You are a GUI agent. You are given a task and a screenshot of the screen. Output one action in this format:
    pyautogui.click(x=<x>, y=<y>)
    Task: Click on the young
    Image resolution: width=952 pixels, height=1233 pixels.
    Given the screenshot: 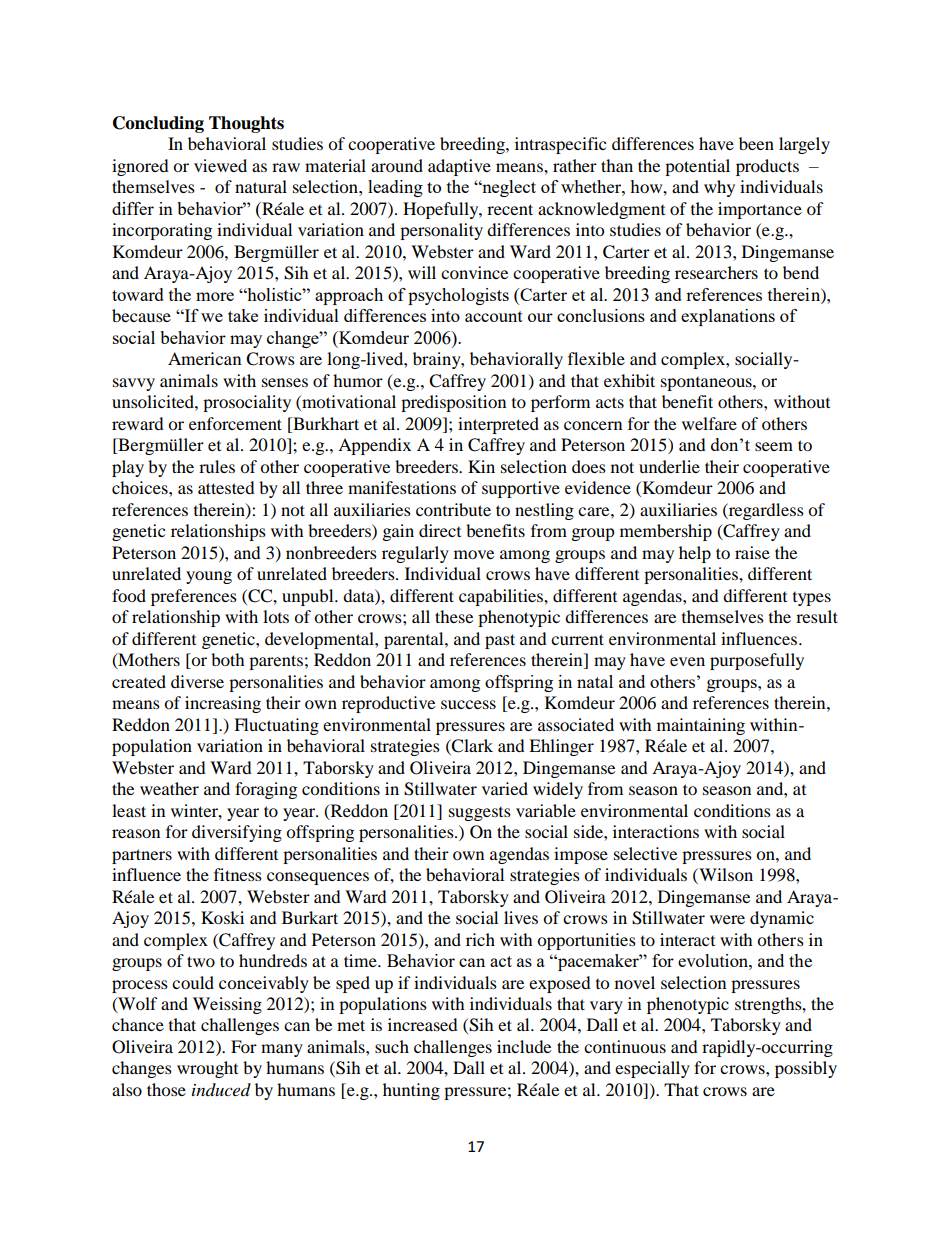 What is the action you would take?
    pyautogui.click(x=209, y=577)
